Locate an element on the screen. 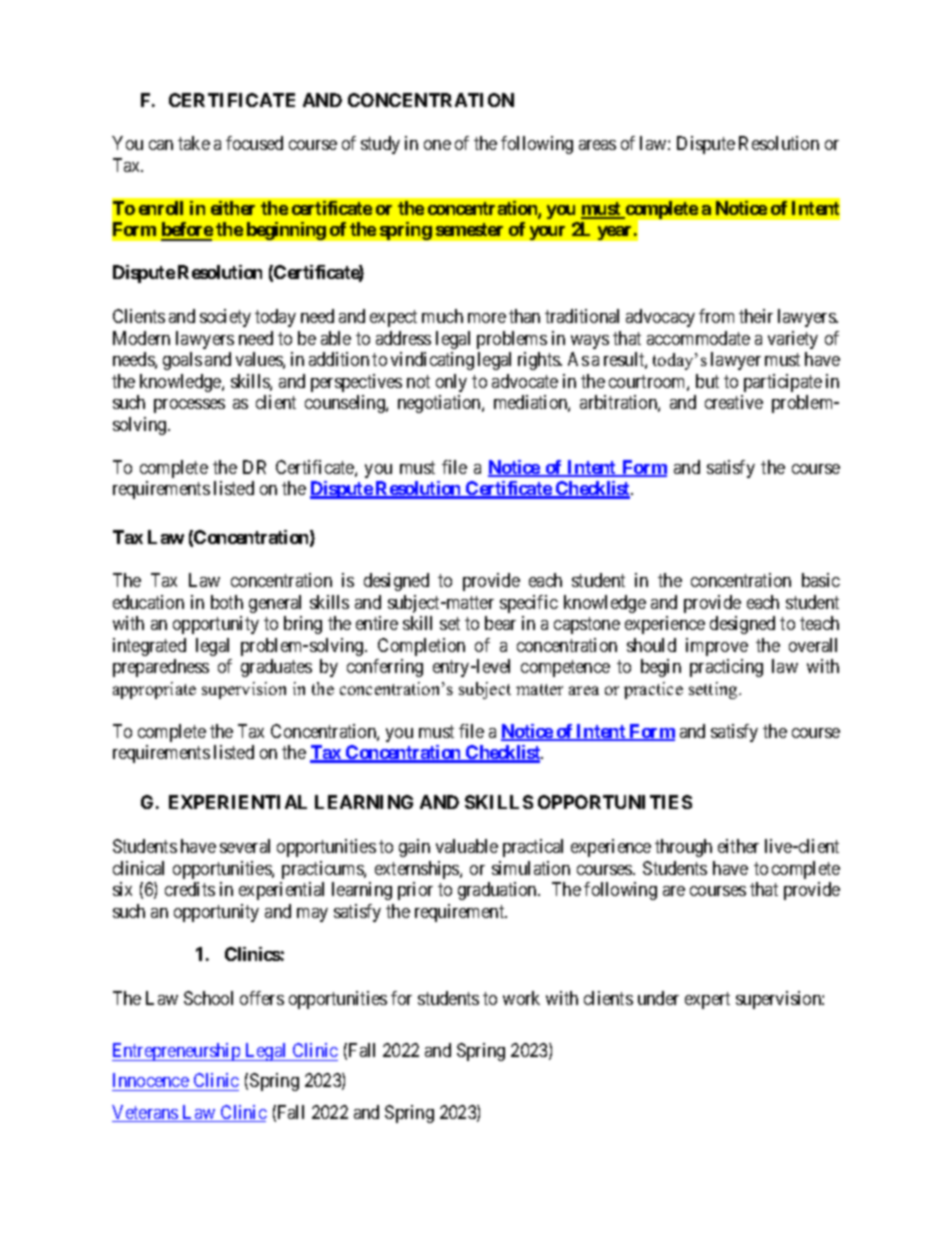 The height and width of the screenshot is (1233, 952). semester is located at coordinates (469, 229).
